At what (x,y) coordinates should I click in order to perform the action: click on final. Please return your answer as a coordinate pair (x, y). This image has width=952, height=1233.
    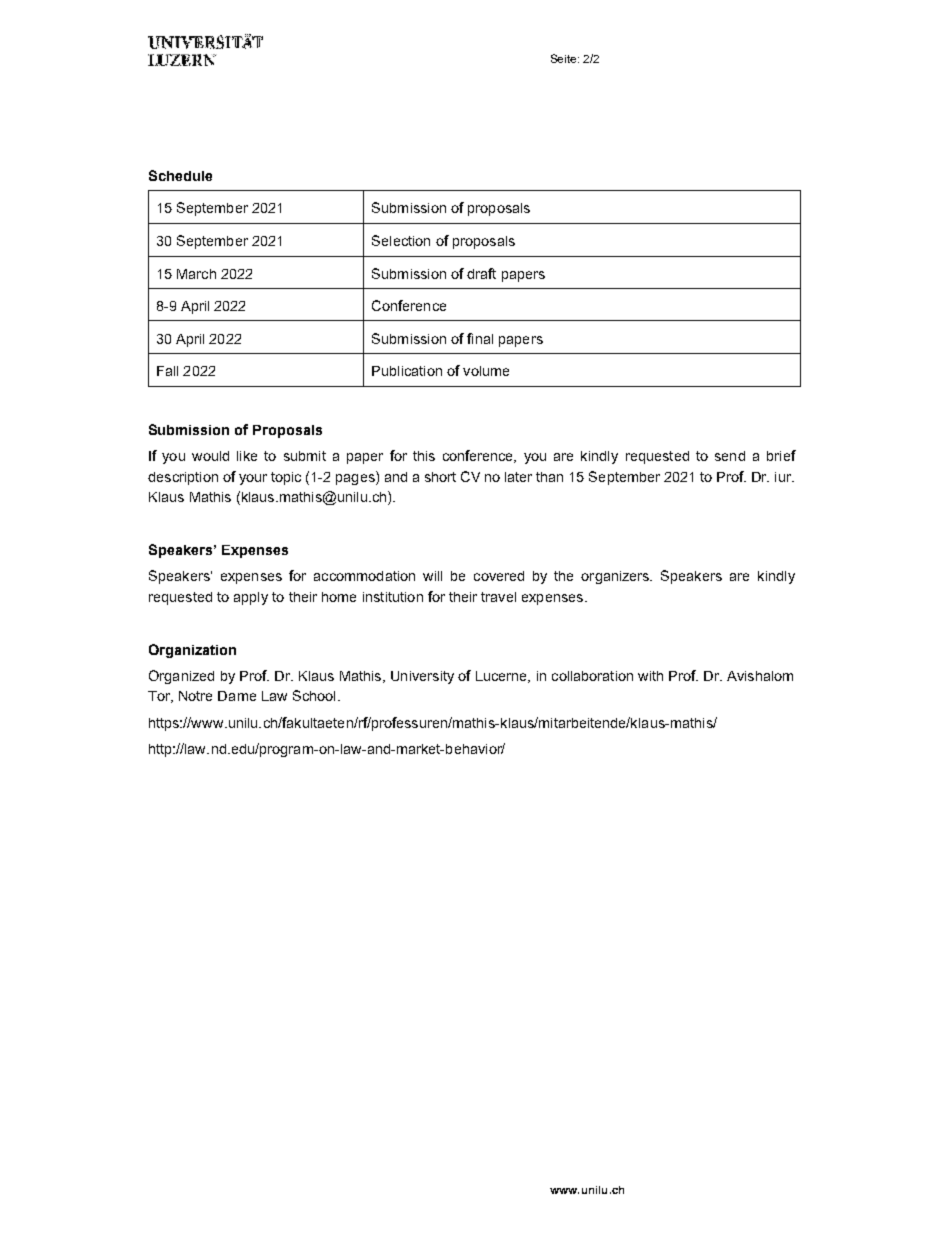
    Looking at the image, I should click on (480, 338).
